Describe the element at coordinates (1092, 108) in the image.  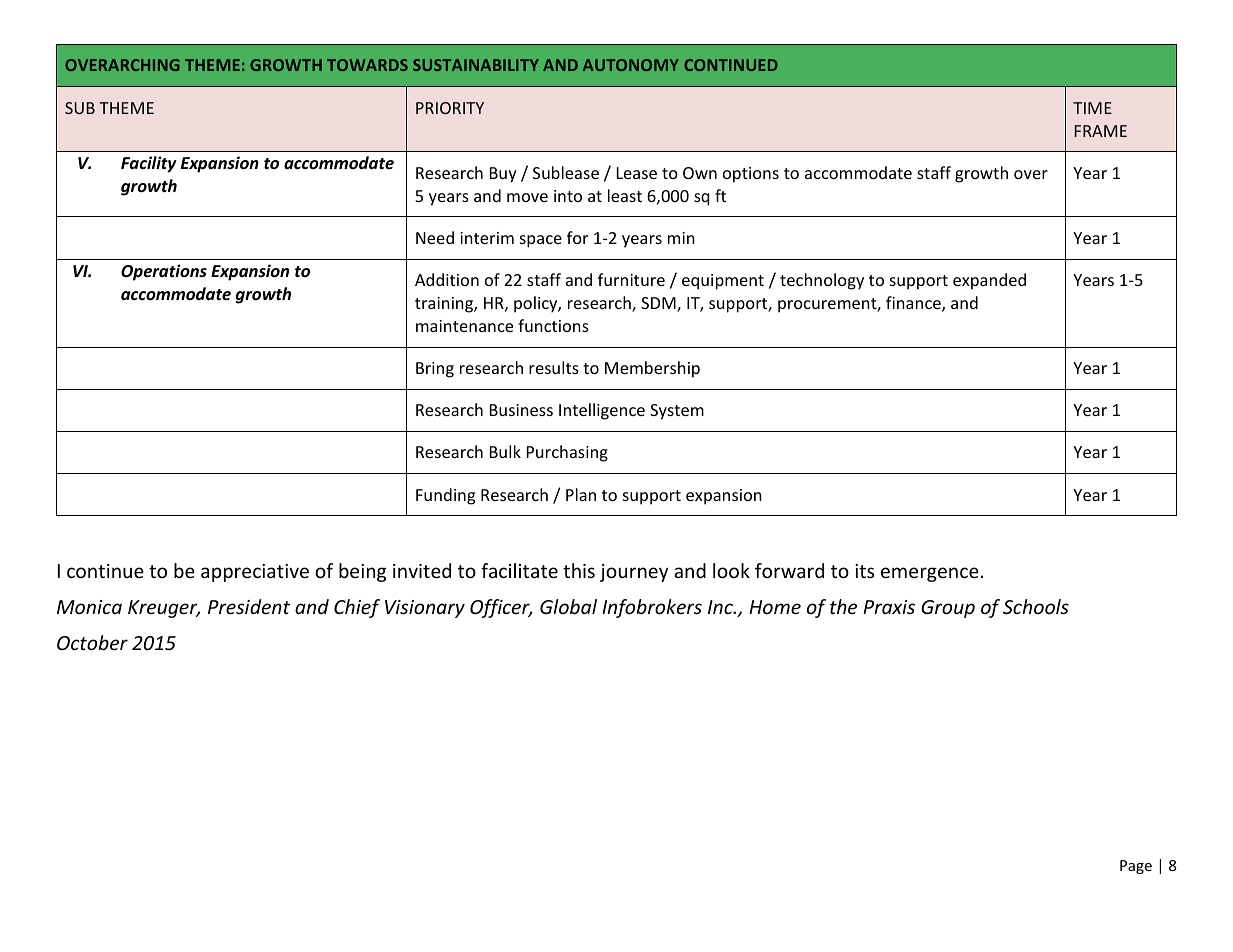
I see `TIME` at that location.
